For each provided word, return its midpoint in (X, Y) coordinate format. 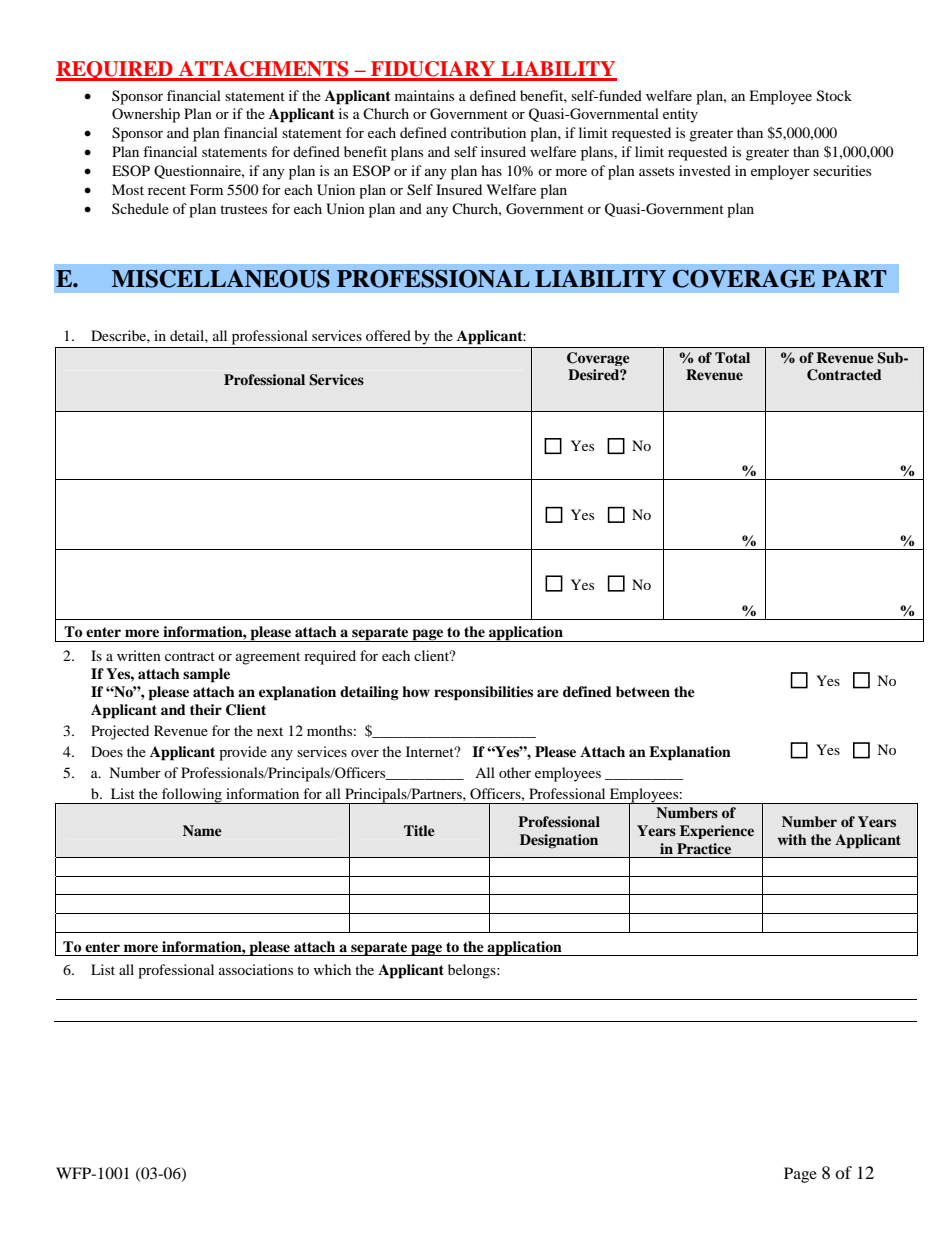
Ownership (146, 115)
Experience (717, 832)
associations (256, 969)
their (206, 709)
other (515, 772)
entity (680, 115)
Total (732, 357)
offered (388, 335)
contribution (488, 132)
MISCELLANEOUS (221, 279)
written (139, 655)
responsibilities (483, 693)
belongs (473, 971)
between (643, 691)
